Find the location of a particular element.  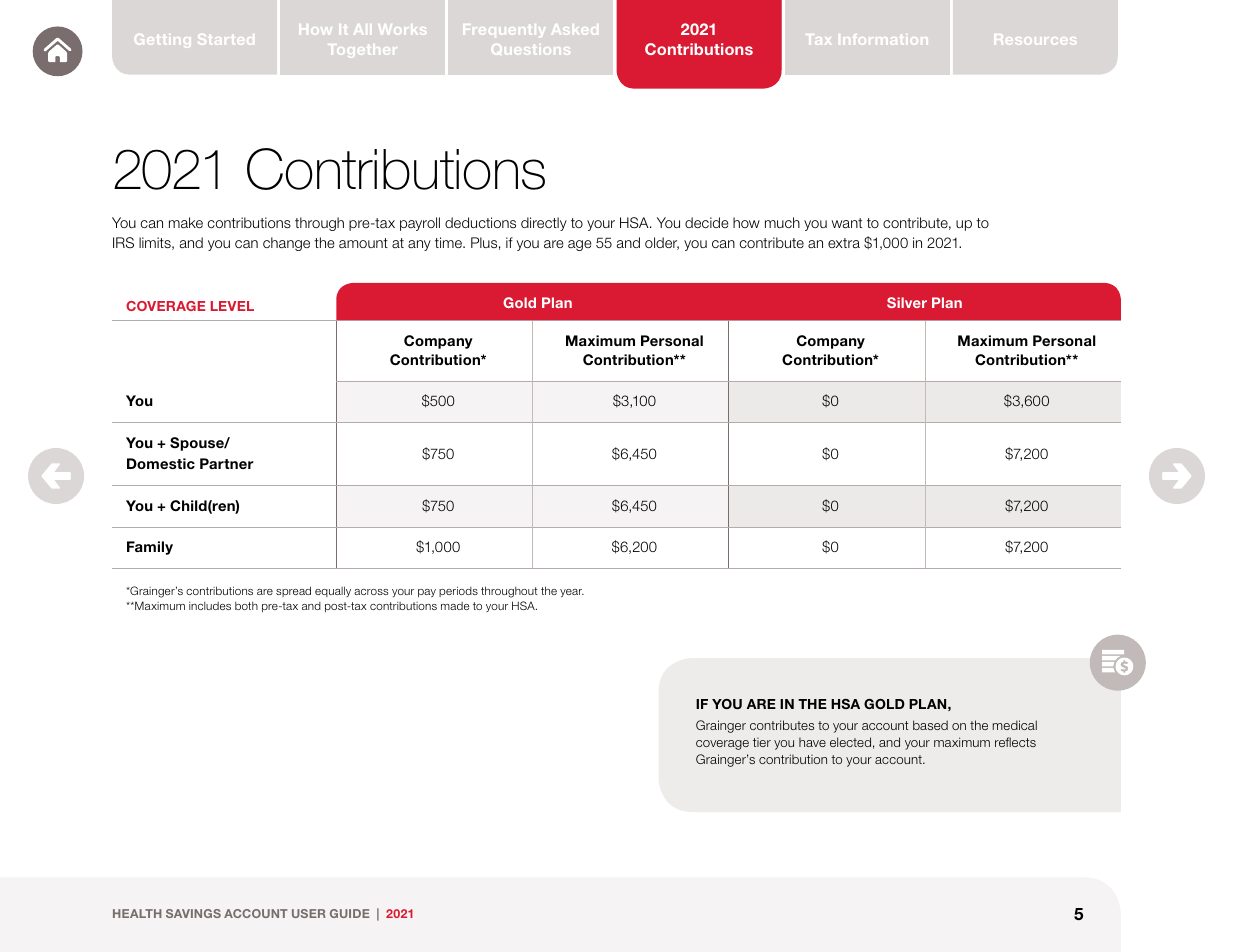

Silver is located at coordinates (907, 302).
